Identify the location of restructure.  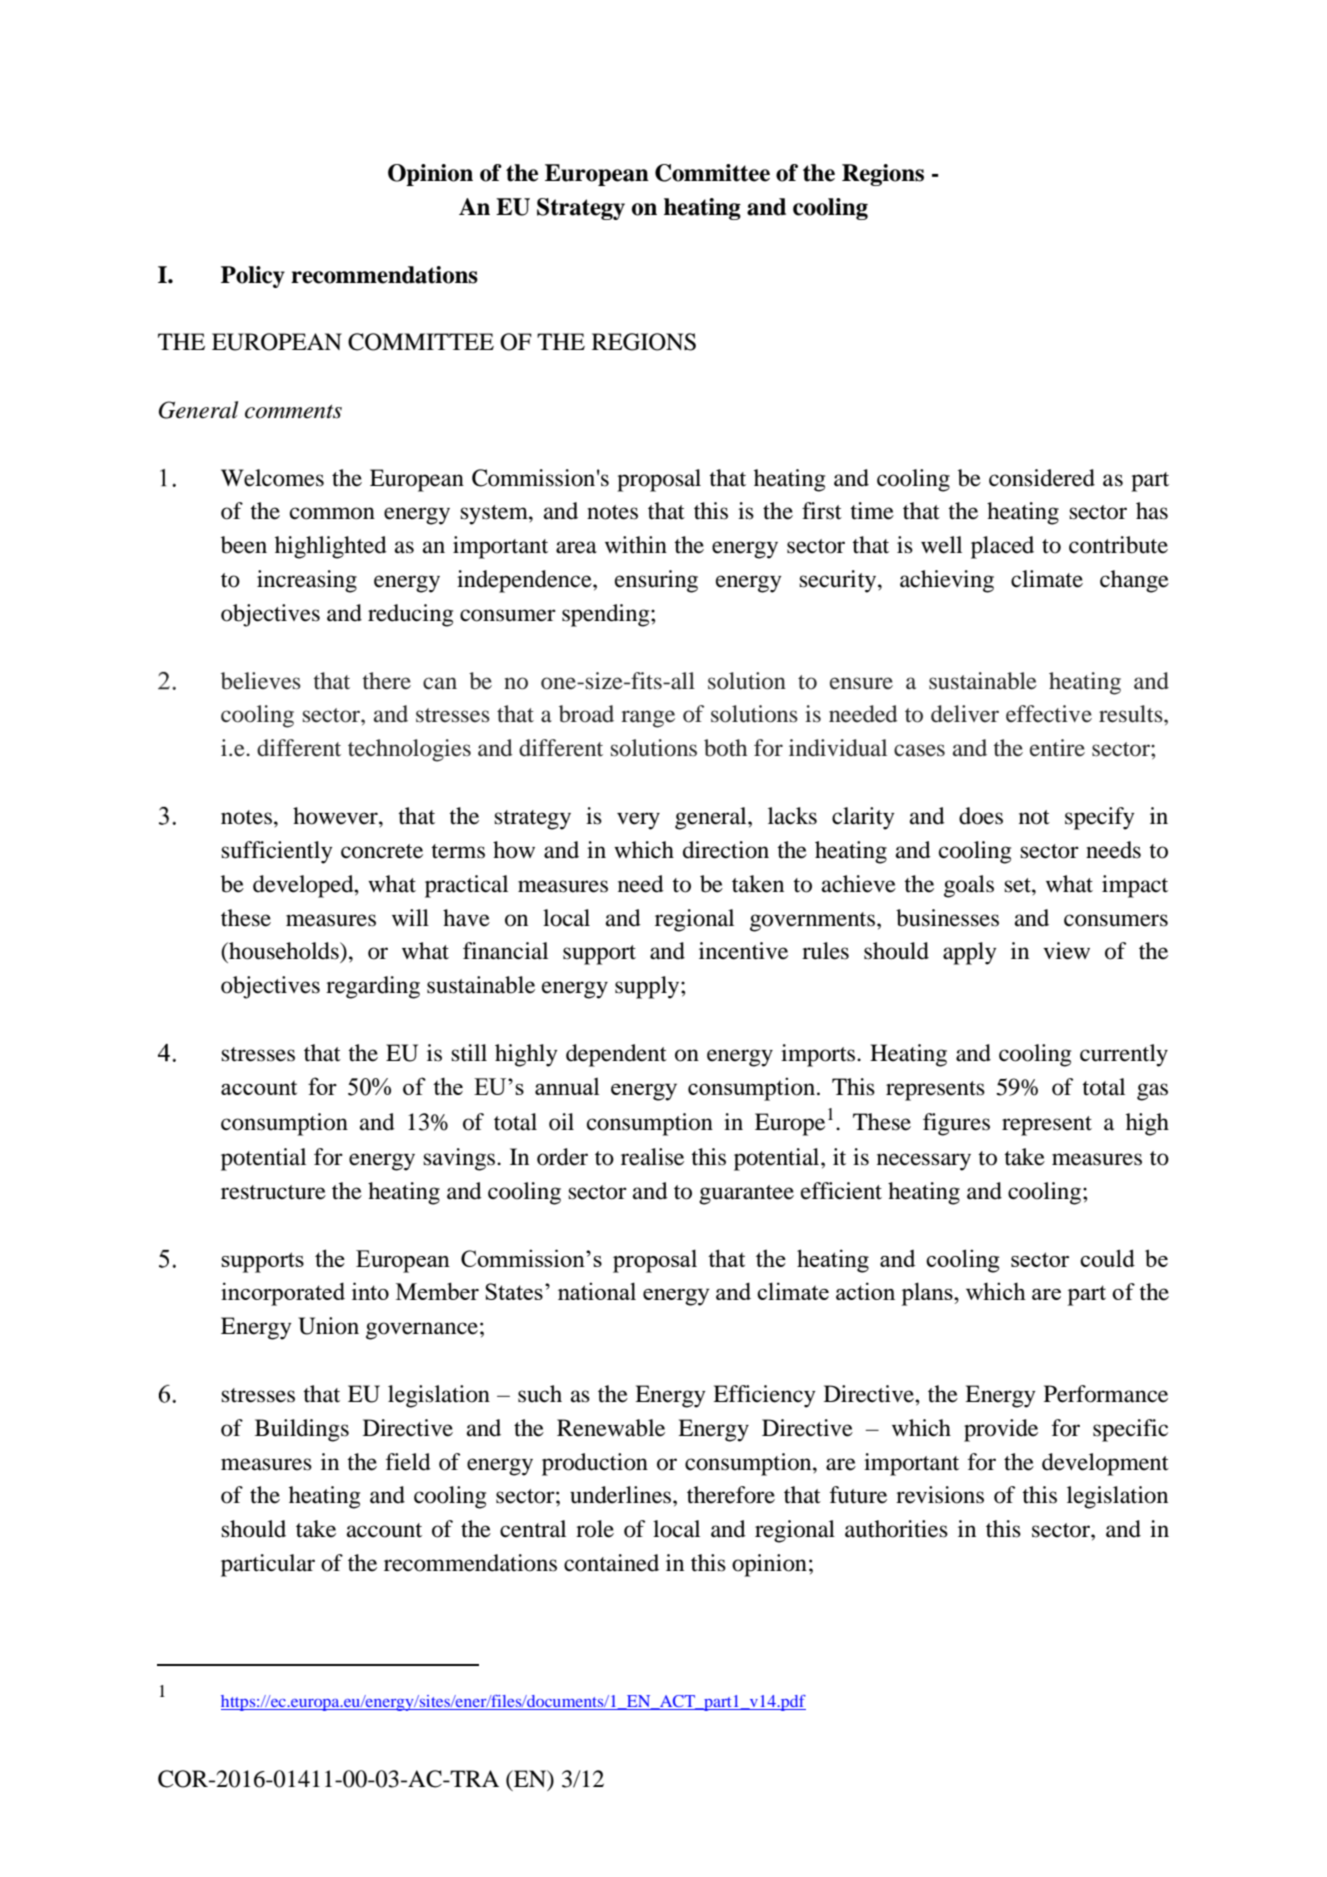
(273, 1192).
